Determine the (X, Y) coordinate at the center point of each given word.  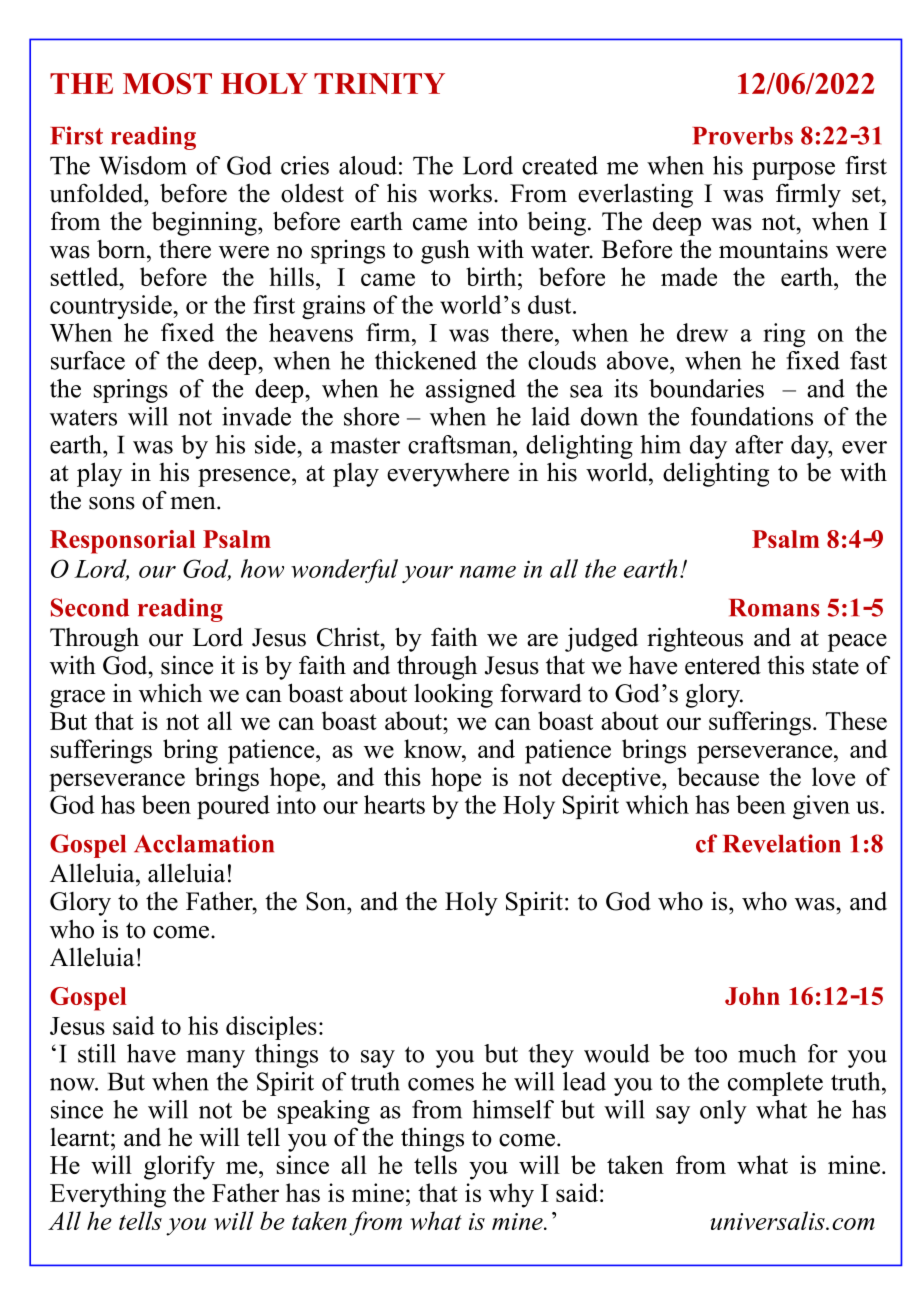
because (718, 776)
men (194, 503)
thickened (426, 360)
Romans (774, 608)
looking (453, 695)
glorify (179, 1167)
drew (702, 332)
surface (88, 360)
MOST (167, 83)
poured (233, 807)
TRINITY (379, 83)
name (488, 572)
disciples (271, 1028)
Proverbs (743, 136)
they (551, 1056)
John (752, 996)
